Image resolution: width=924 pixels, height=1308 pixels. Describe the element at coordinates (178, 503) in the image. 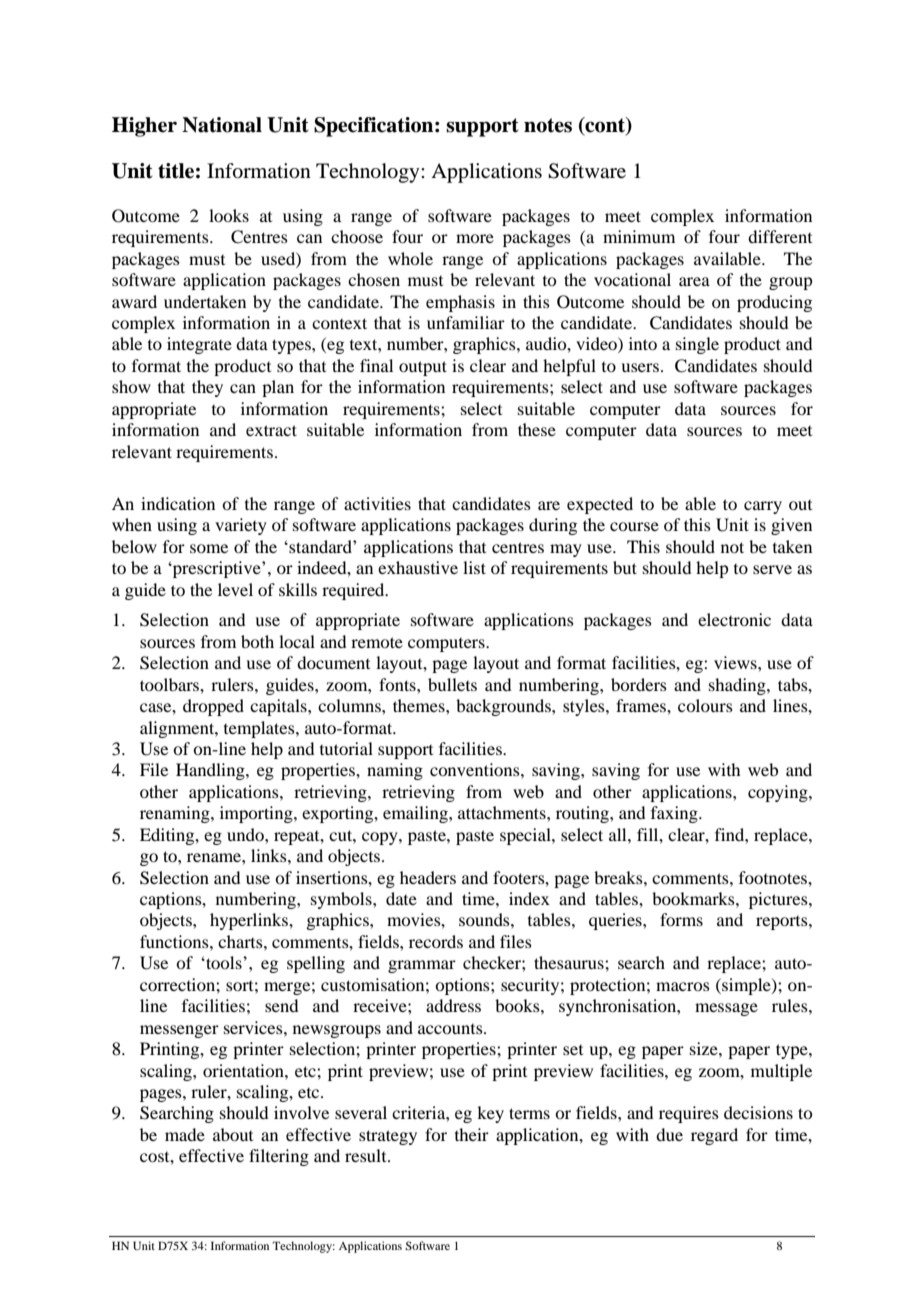

I see `indication` at that location.
